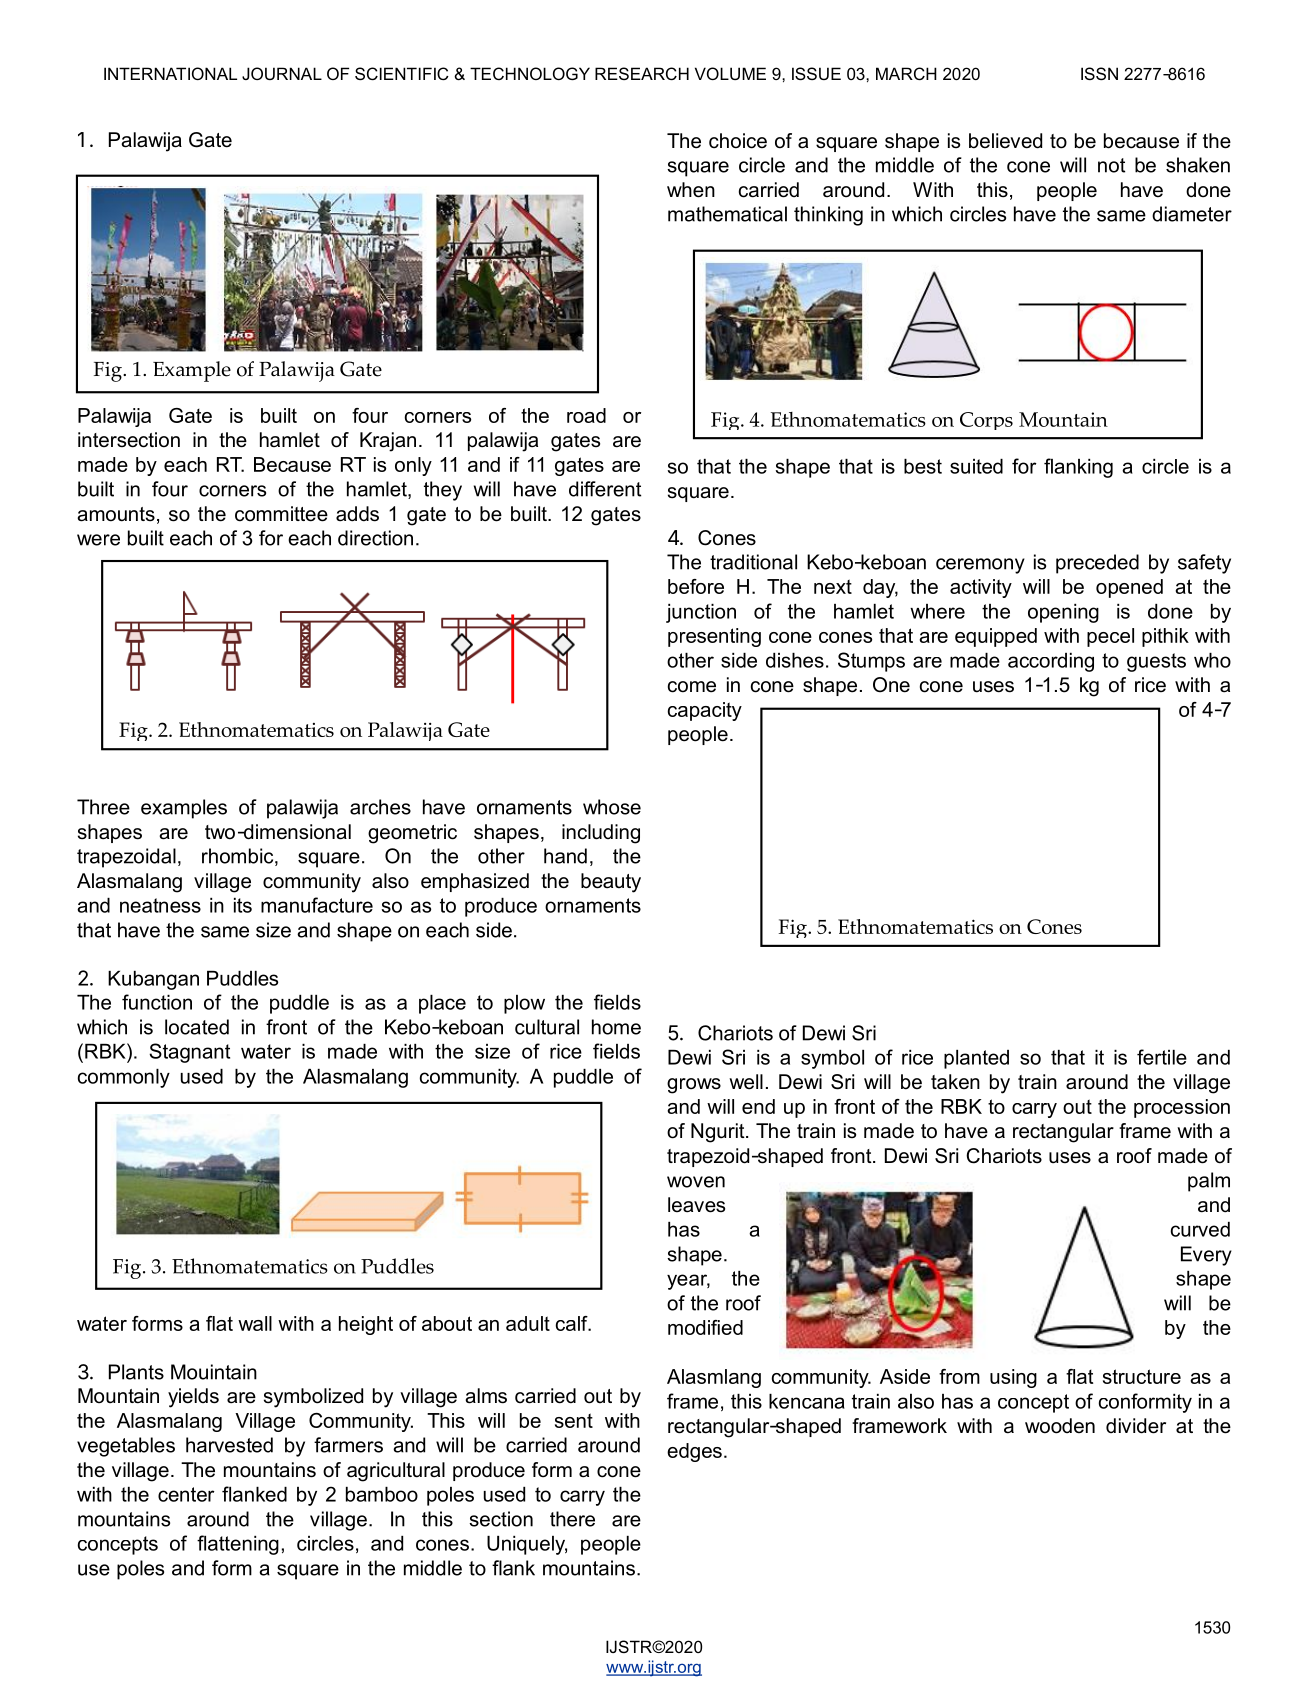  What do you see at coordinates (239, 857) in the screenshot?
I see `rhombic` at bounding box center [239, 857].
